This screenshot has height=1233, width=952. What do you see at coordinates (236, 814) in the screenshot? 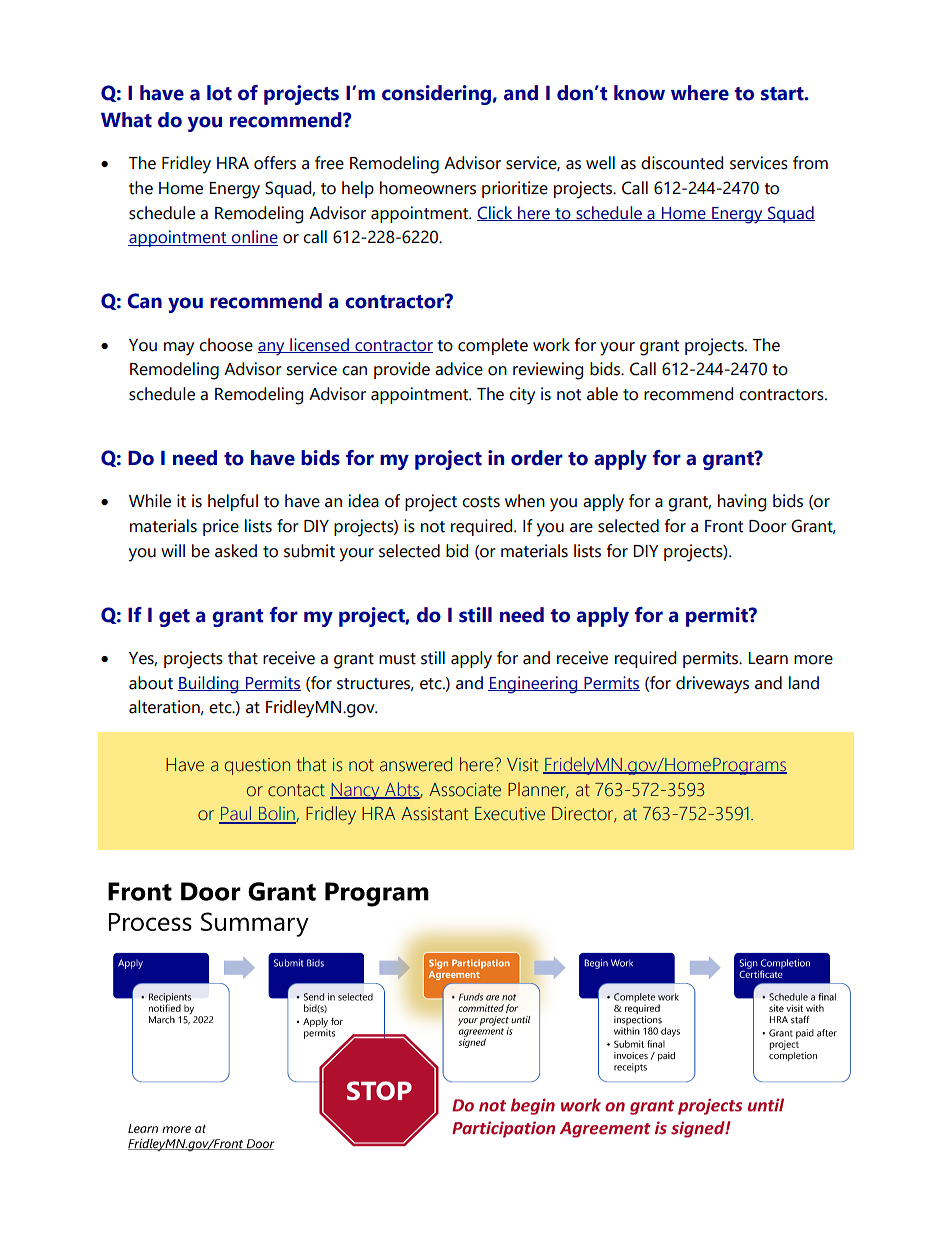
I see `Paul` at bounding box center [236, 814].
